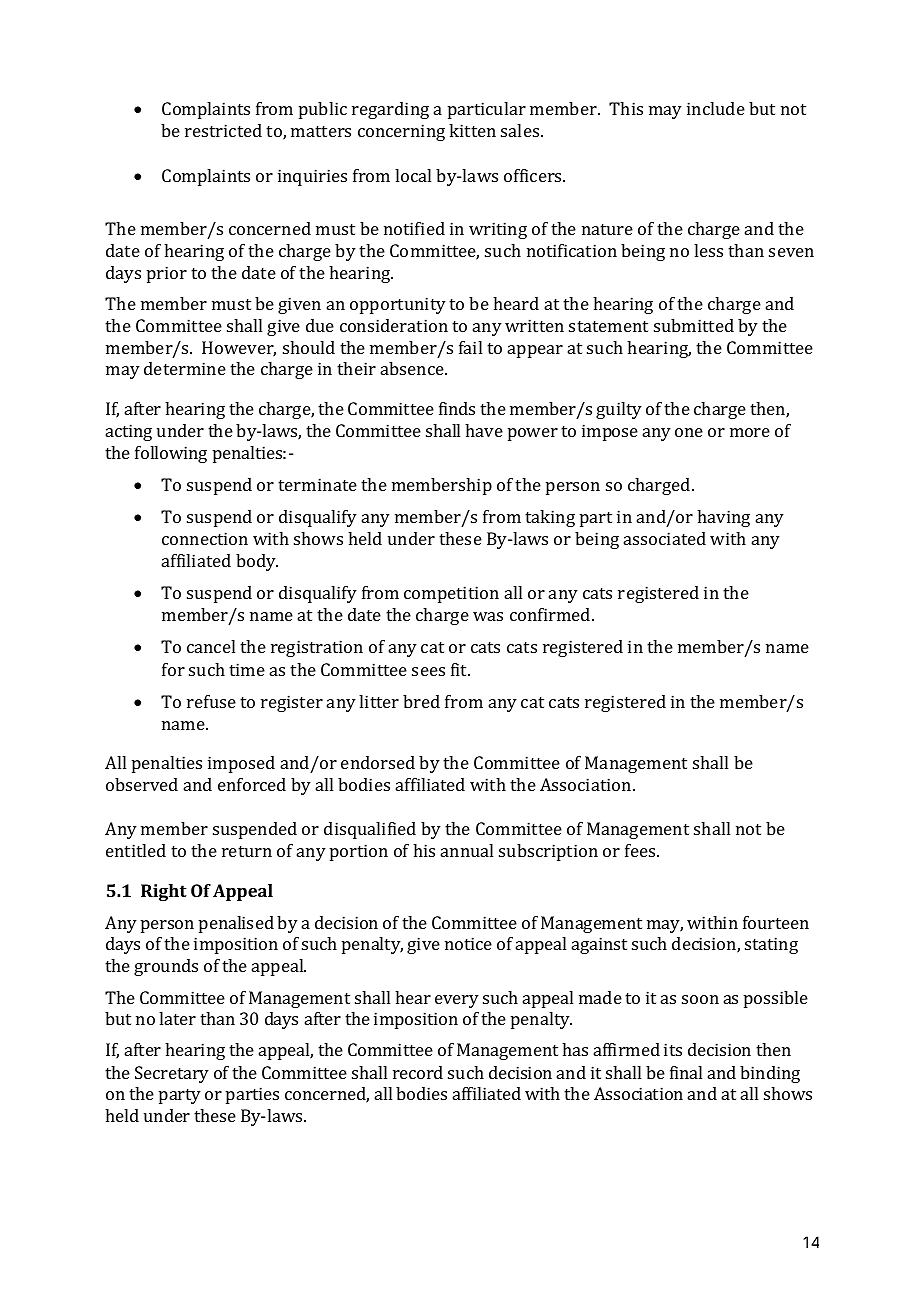 This screenshot has height=1307, width=924. Describe the element at coordinates (665, 538) in the screenshot. I see `associated` at that location.
